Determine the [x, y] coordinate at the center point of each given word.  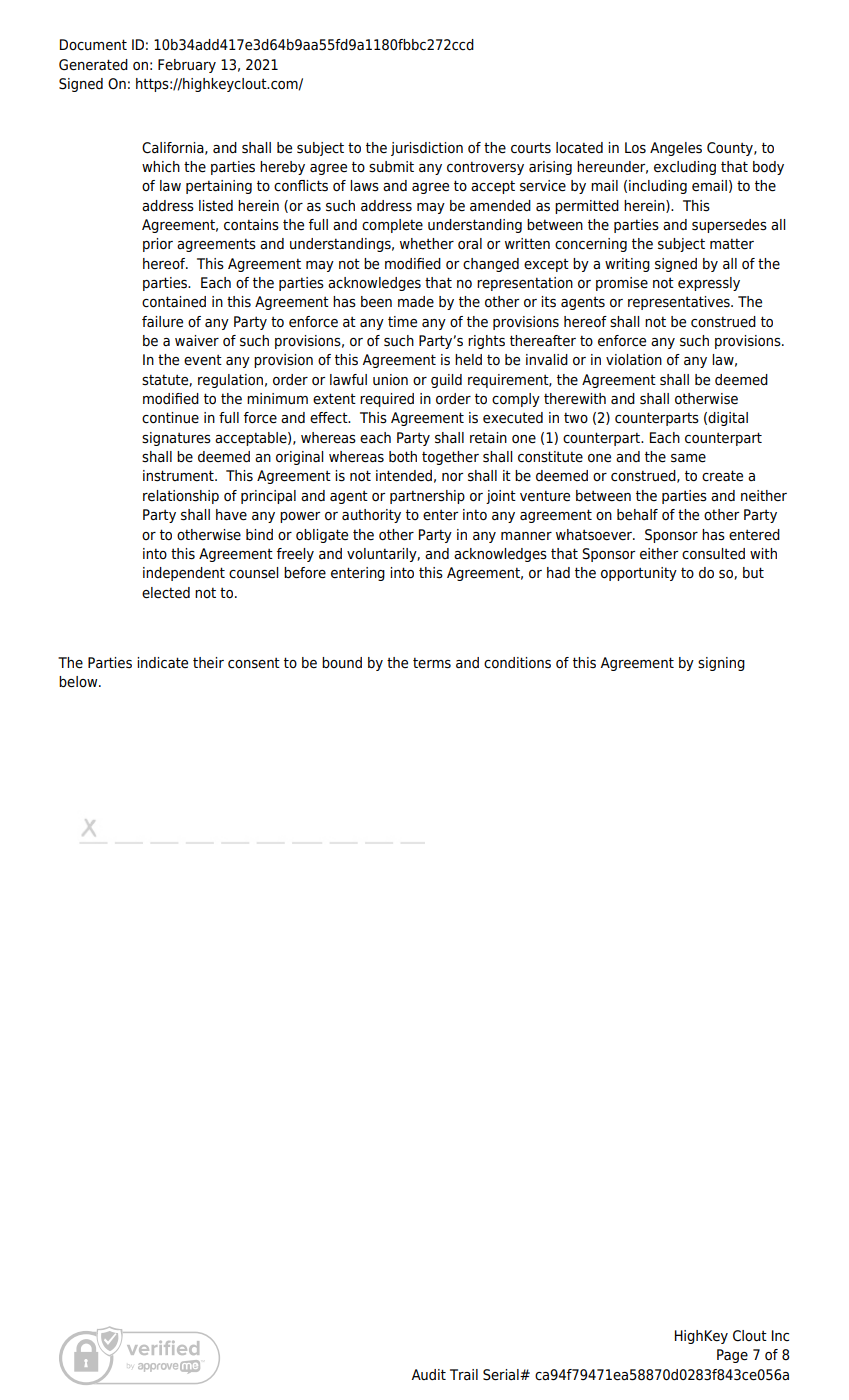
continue [170, 418]
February [187, 66]
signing [721, 664]
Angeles [676, 149]
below [79, 682]
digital [728, 419]
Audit [428, 1374]
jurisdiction [427, 149]
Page [732, 1356]
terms [432, 663]
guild [446, 381]
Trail [464, 1375]
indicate [162, 663]
